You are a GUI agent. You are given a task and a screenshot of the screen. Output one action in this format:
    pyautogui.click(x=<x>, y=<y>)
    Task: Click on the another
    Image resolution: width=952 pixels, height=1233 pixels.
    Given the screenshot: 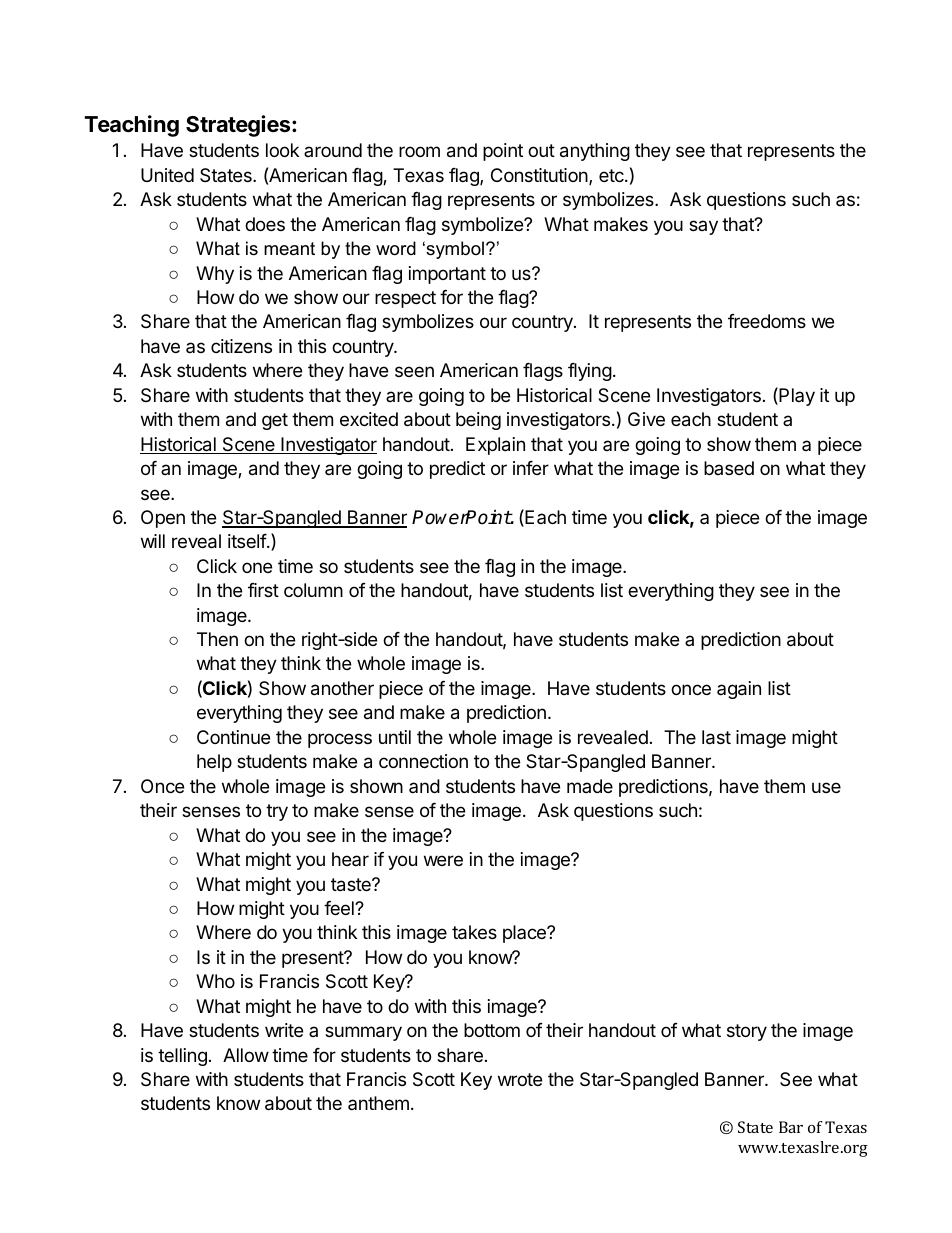 What is the action you would take?
    pyautogui.click(x=342, y=688)
